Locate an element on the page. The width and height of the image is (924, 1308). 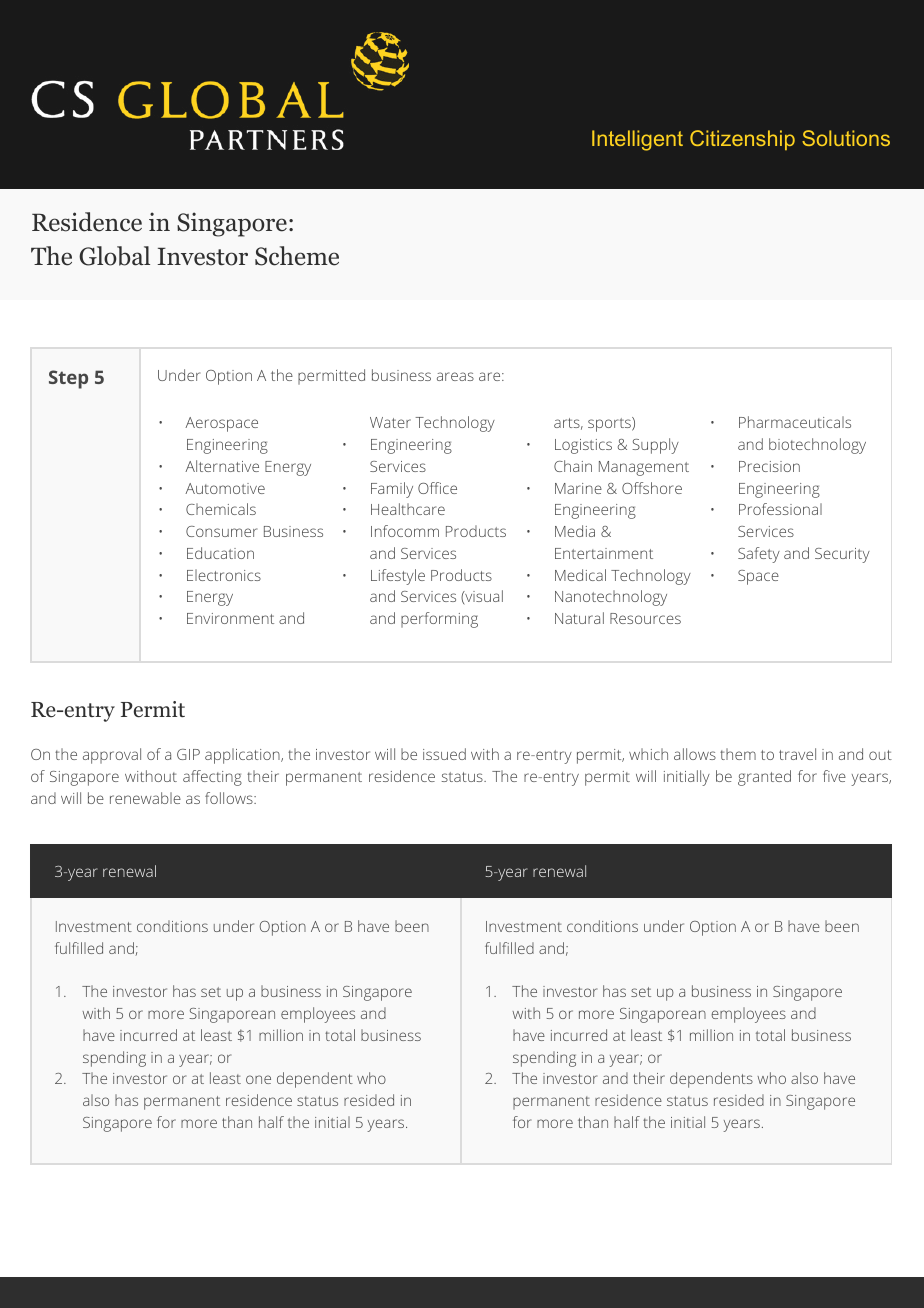
Environment is located at coordinates (230, 618).
